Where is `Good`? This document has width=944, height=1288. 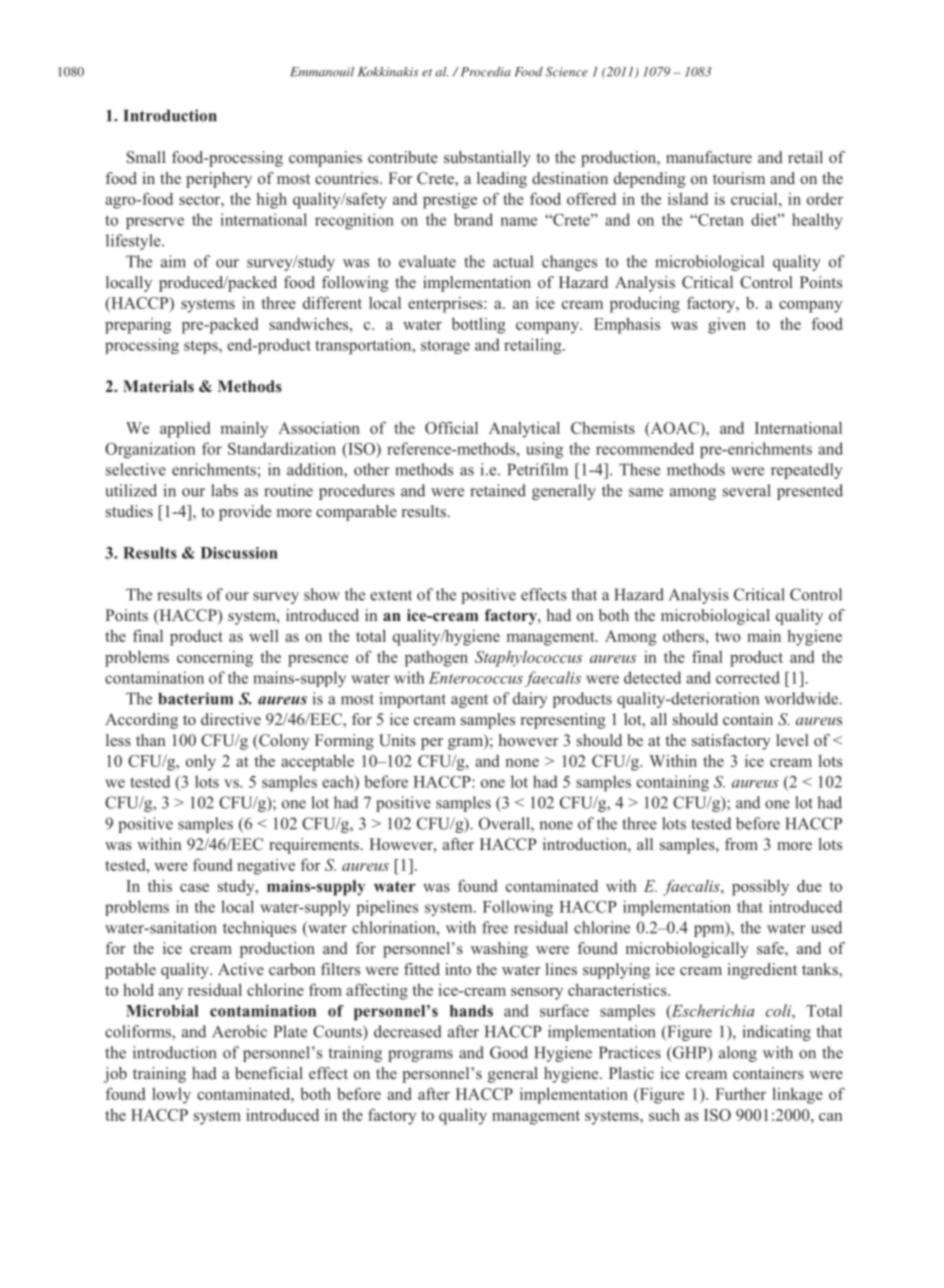 Good is located at coordinates (509, 1052).
